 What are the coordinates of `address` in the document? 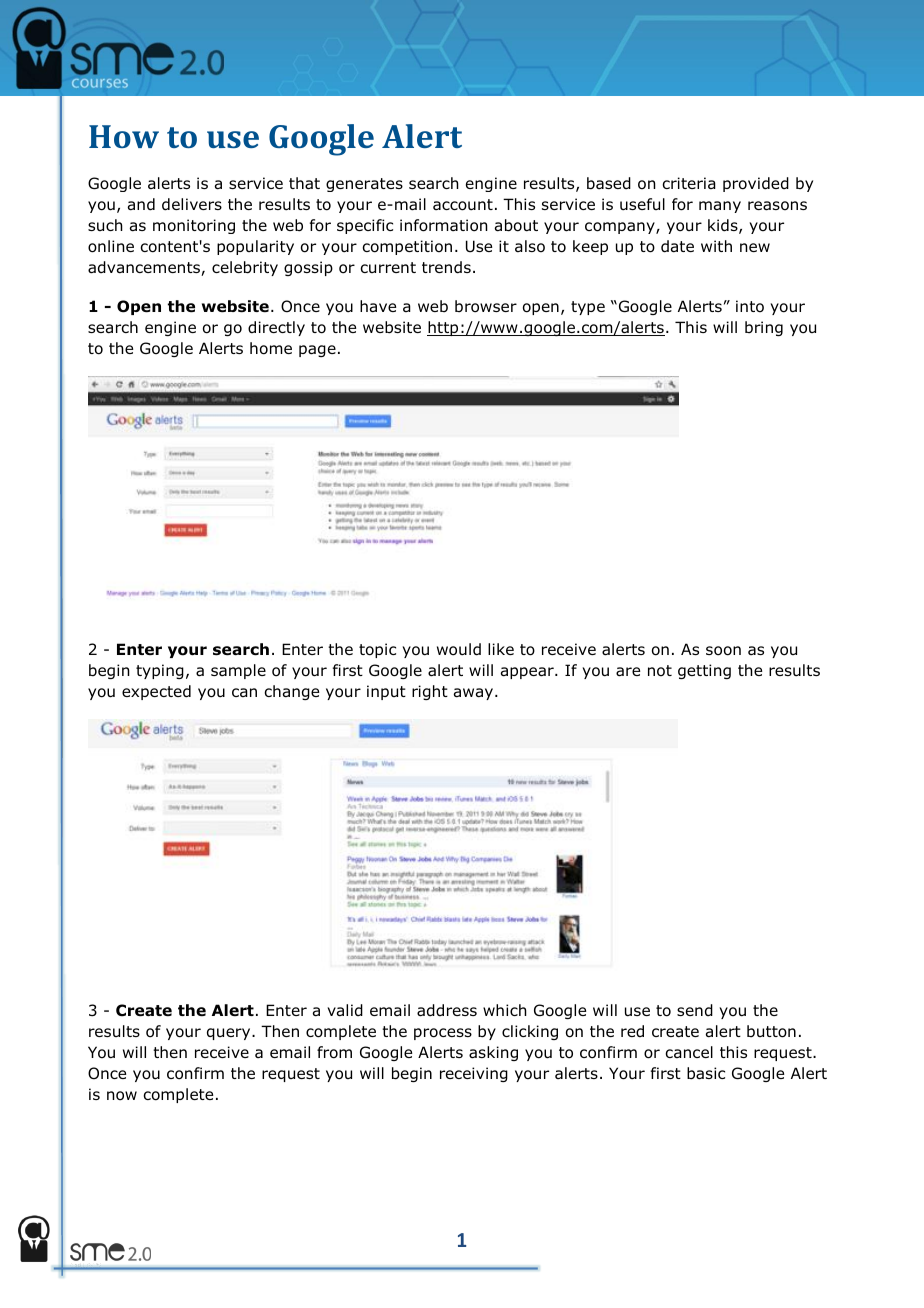 It's located at (447, 1010).
